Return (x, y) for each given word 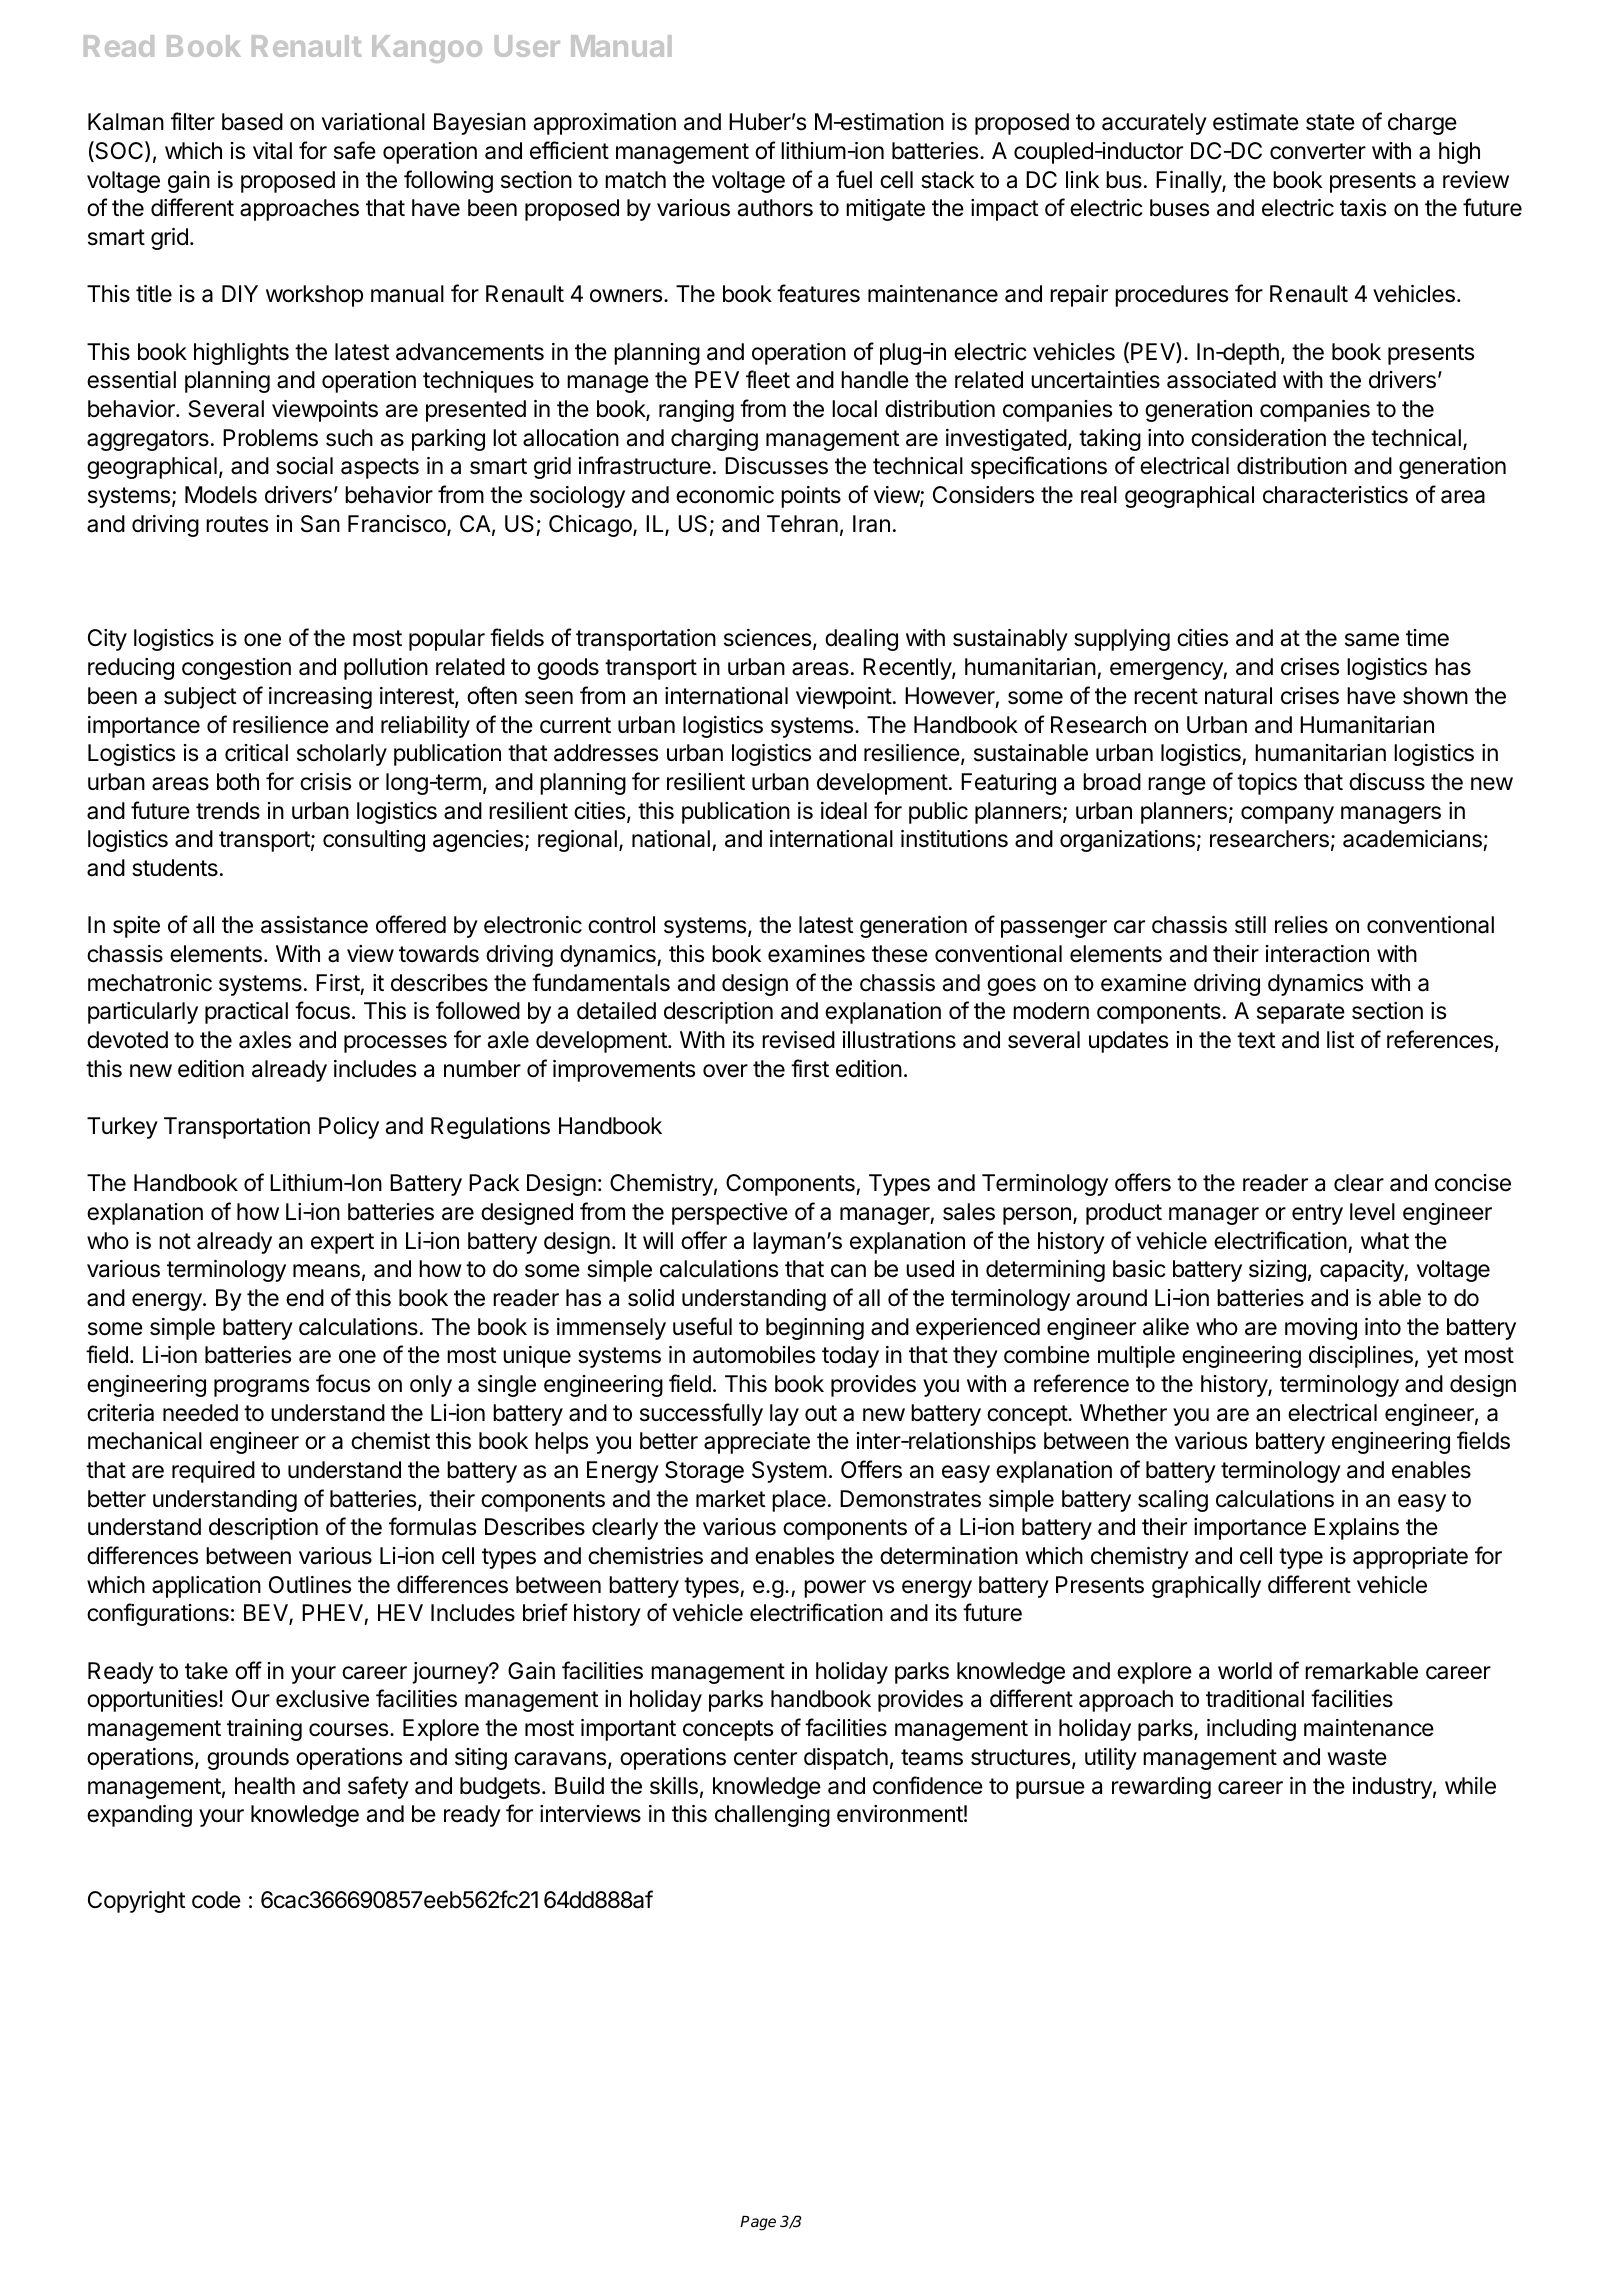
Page (758, 2223)
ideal (844, 811)
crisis (325, 782)
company (1287, 815)
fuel (854, 179)
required (213, 1472)
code (216, 1900)
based (252, 122)
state (1330, 122)
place (799, 1501)
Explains (1356, 1529)
